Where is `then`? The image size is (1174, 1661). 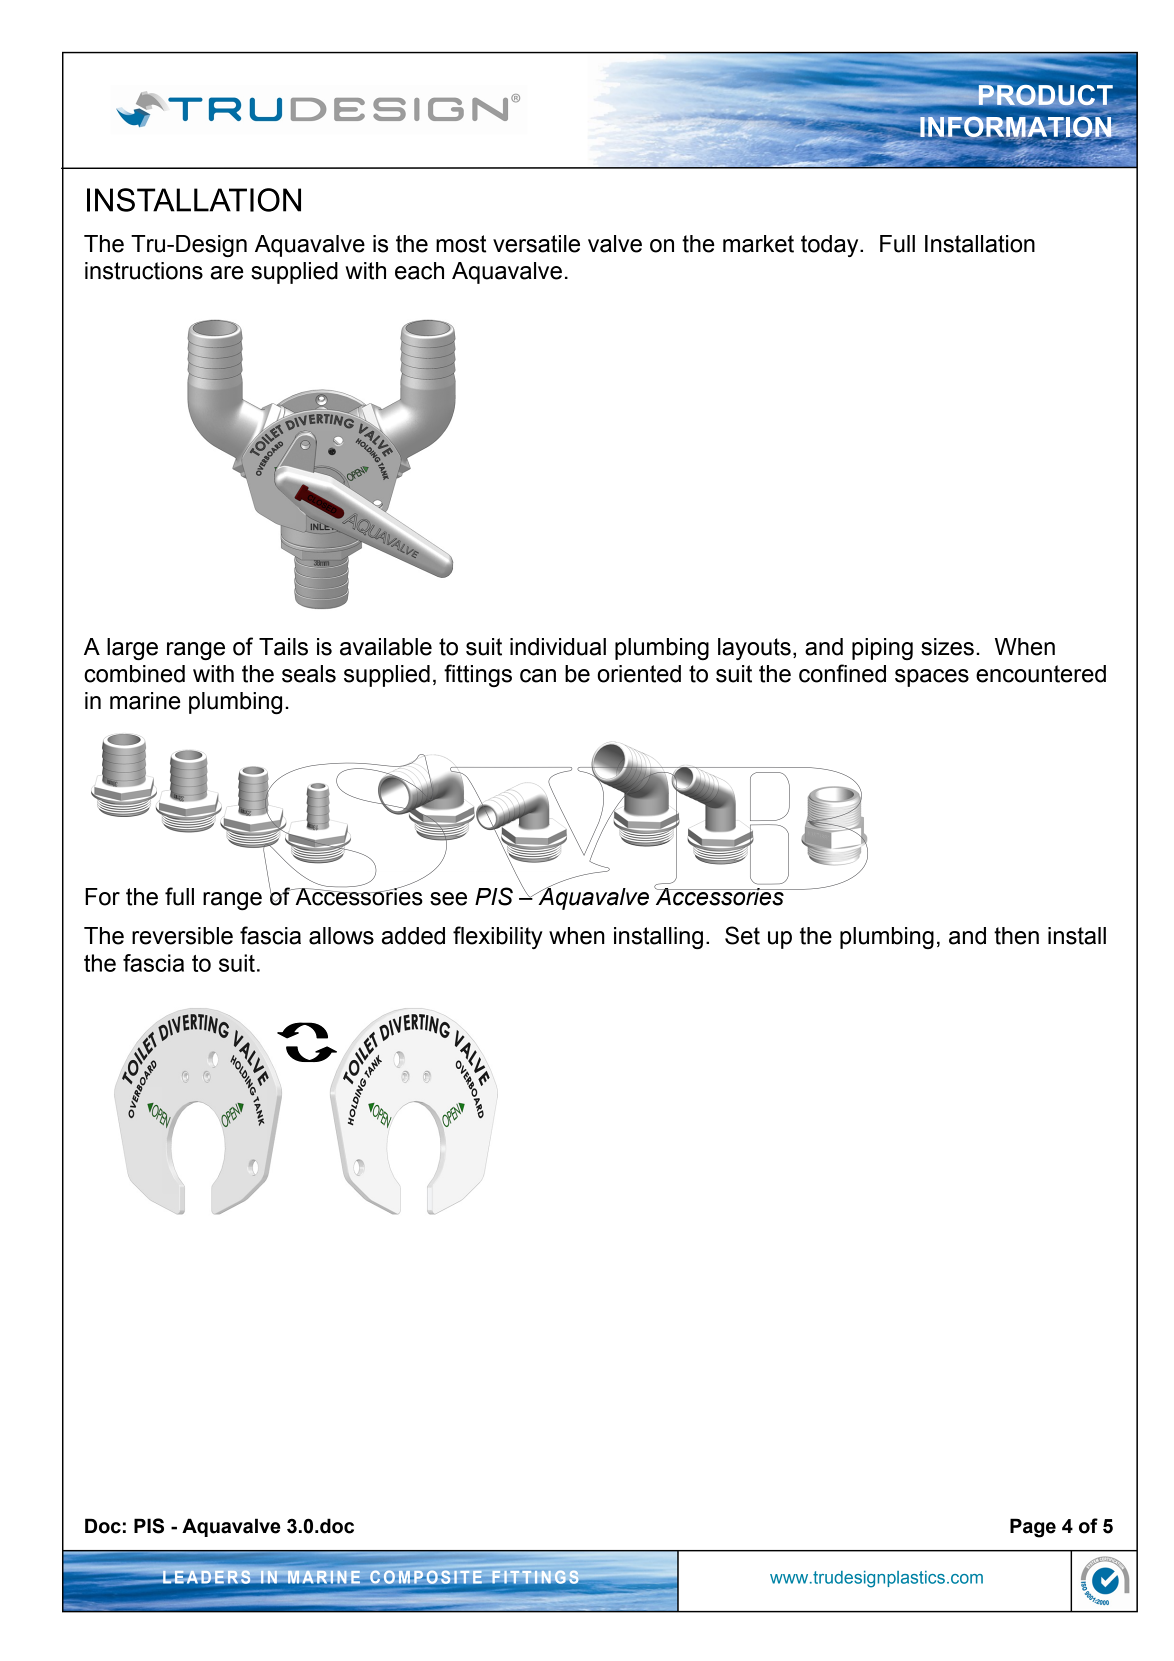 then is located at coordinates (1016, 936).
